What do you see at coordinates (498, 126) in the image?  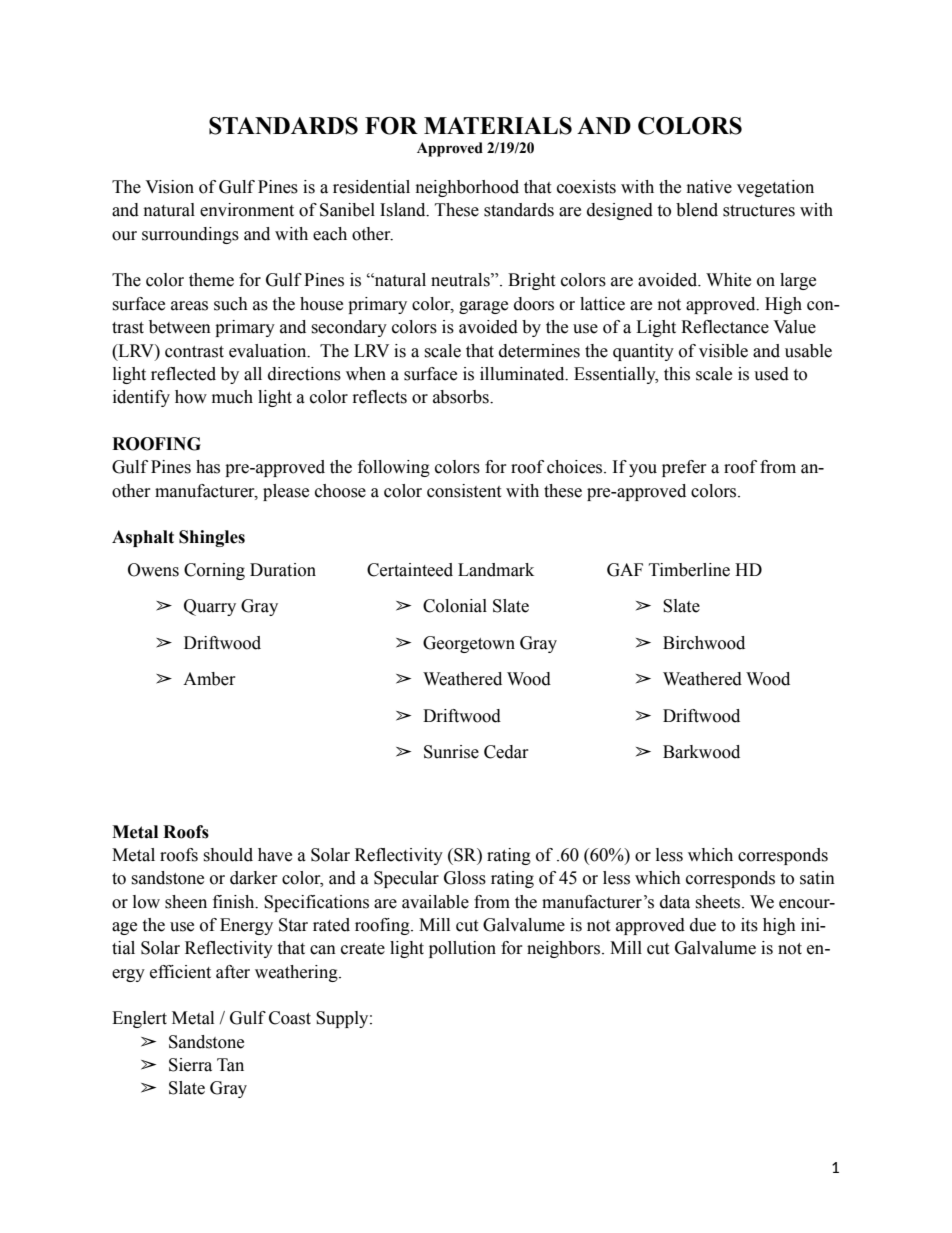 I see `MATERIALS` at bounding box center [498, 126].
